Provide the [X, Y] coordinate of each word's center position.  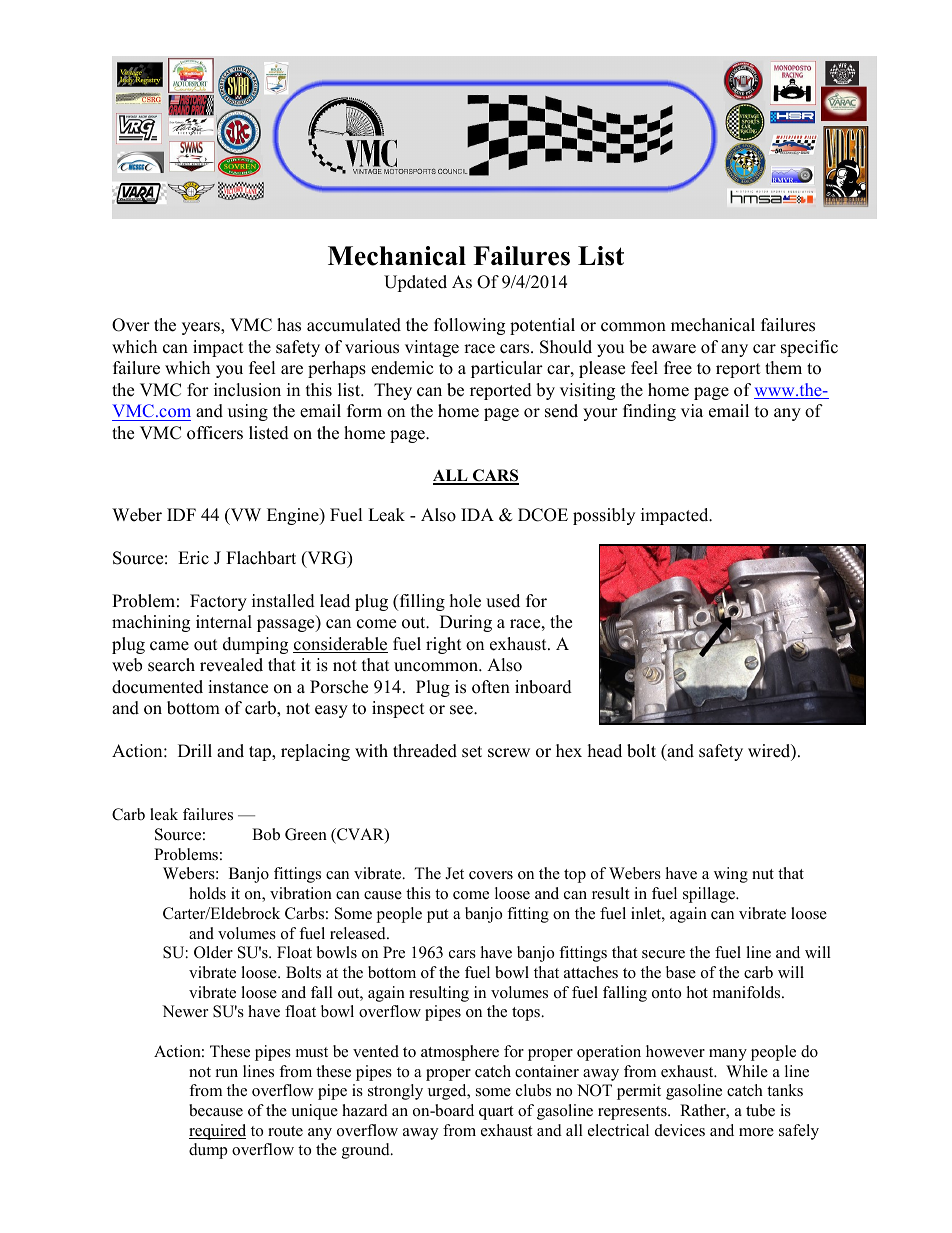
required [217, 1132]
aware [674, 349]
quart [496, 1113]
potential [542, 326]
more [756, 1132]
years [202, 328]
